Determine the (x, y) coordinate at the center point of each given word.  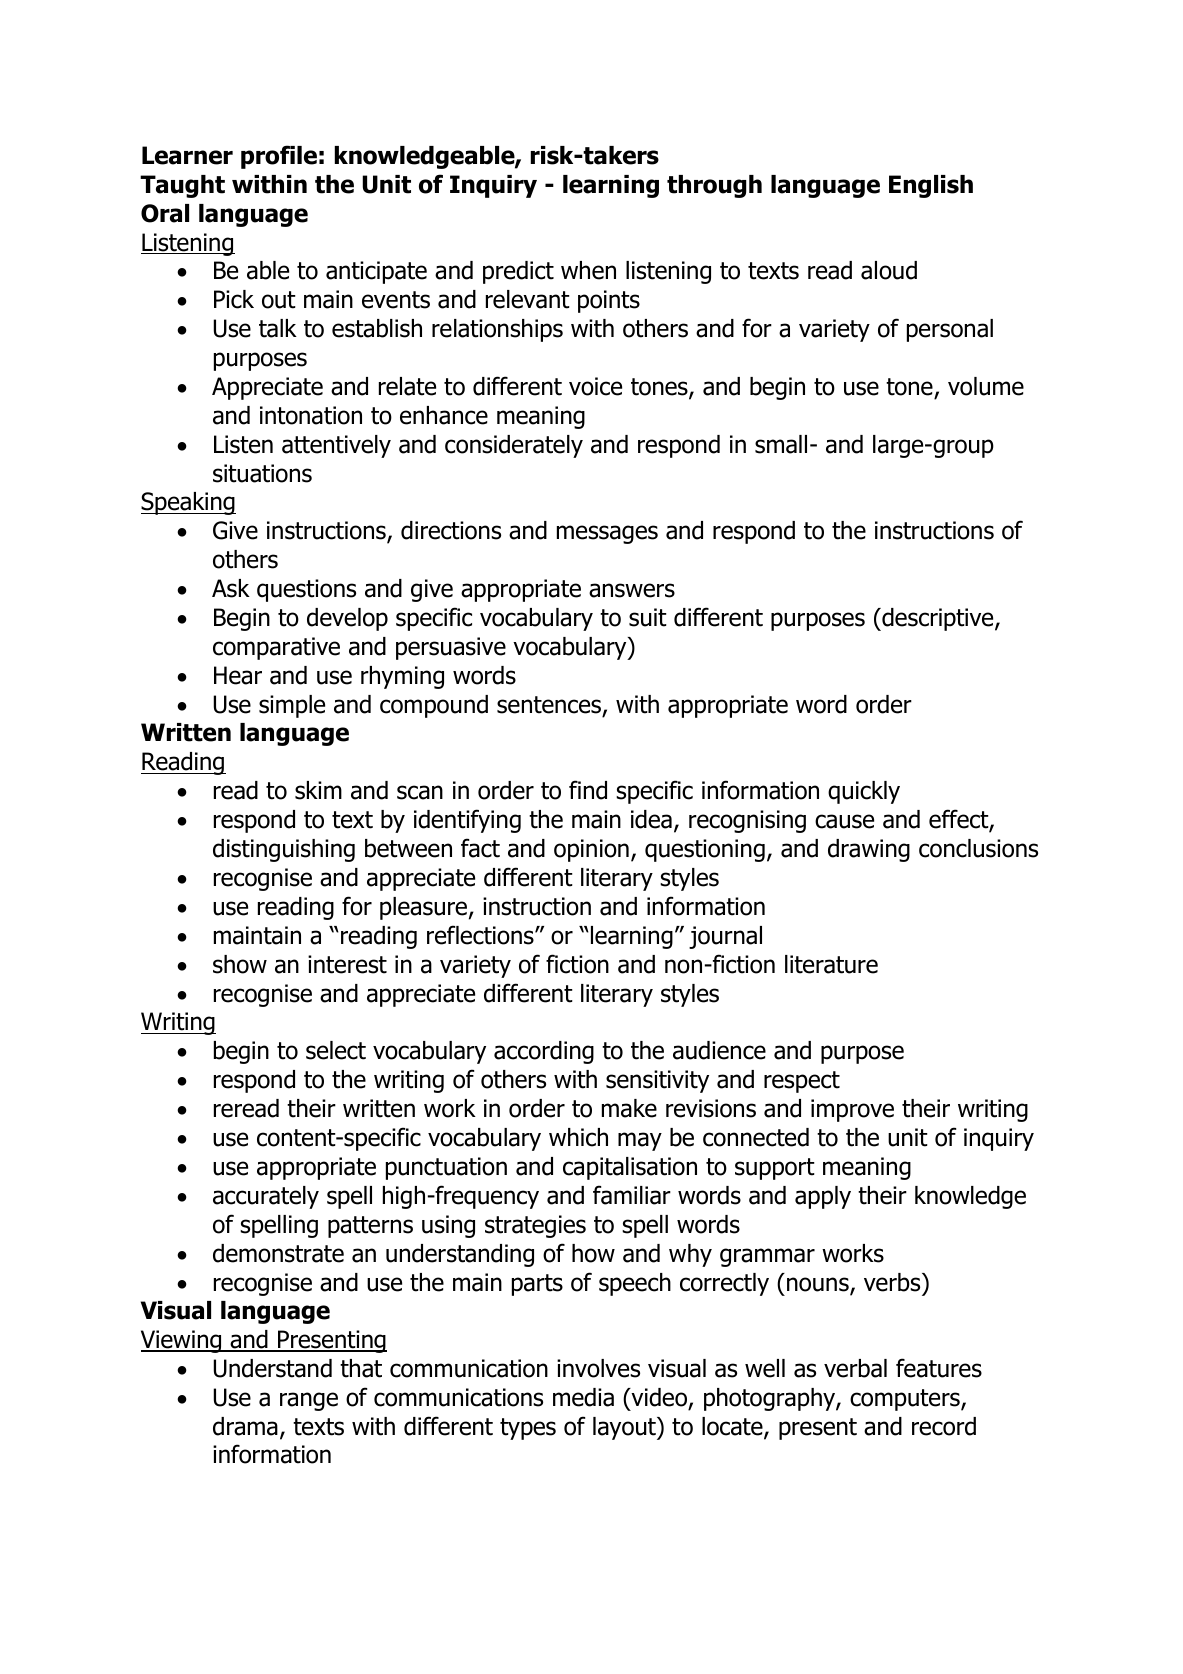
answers (632, 590)
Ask (231, 588)
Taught (182, 186)
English (931, 186)
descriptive (938, 619)
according (544, 1052)
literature (831, 964)
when (588, 270)
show (240, 964)
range (309, 1401)
